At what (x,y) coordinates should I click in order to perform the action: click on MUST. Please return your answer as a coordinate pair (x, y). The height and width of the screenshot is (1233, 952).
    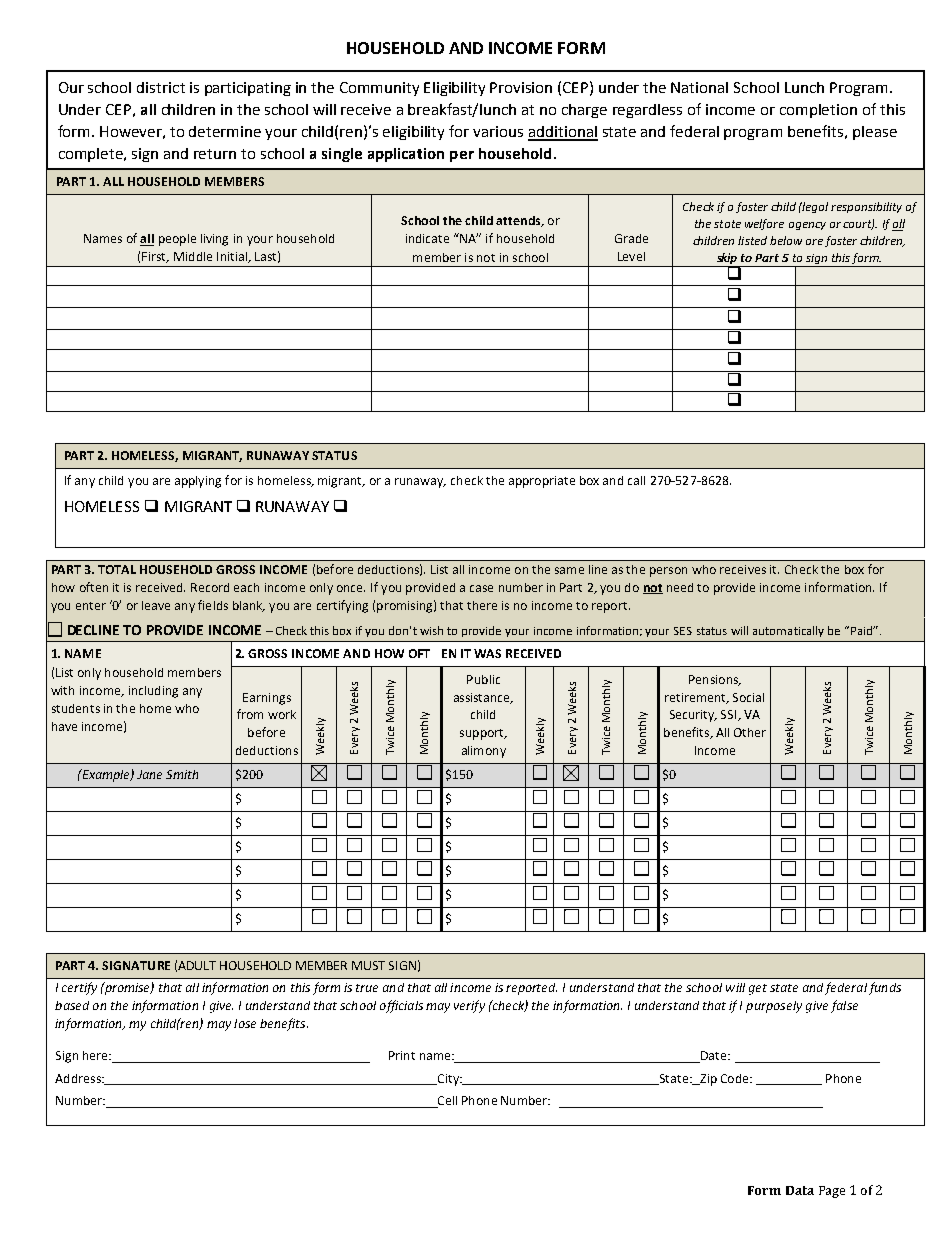
    Looking at the image, I should click on (368, 965).
